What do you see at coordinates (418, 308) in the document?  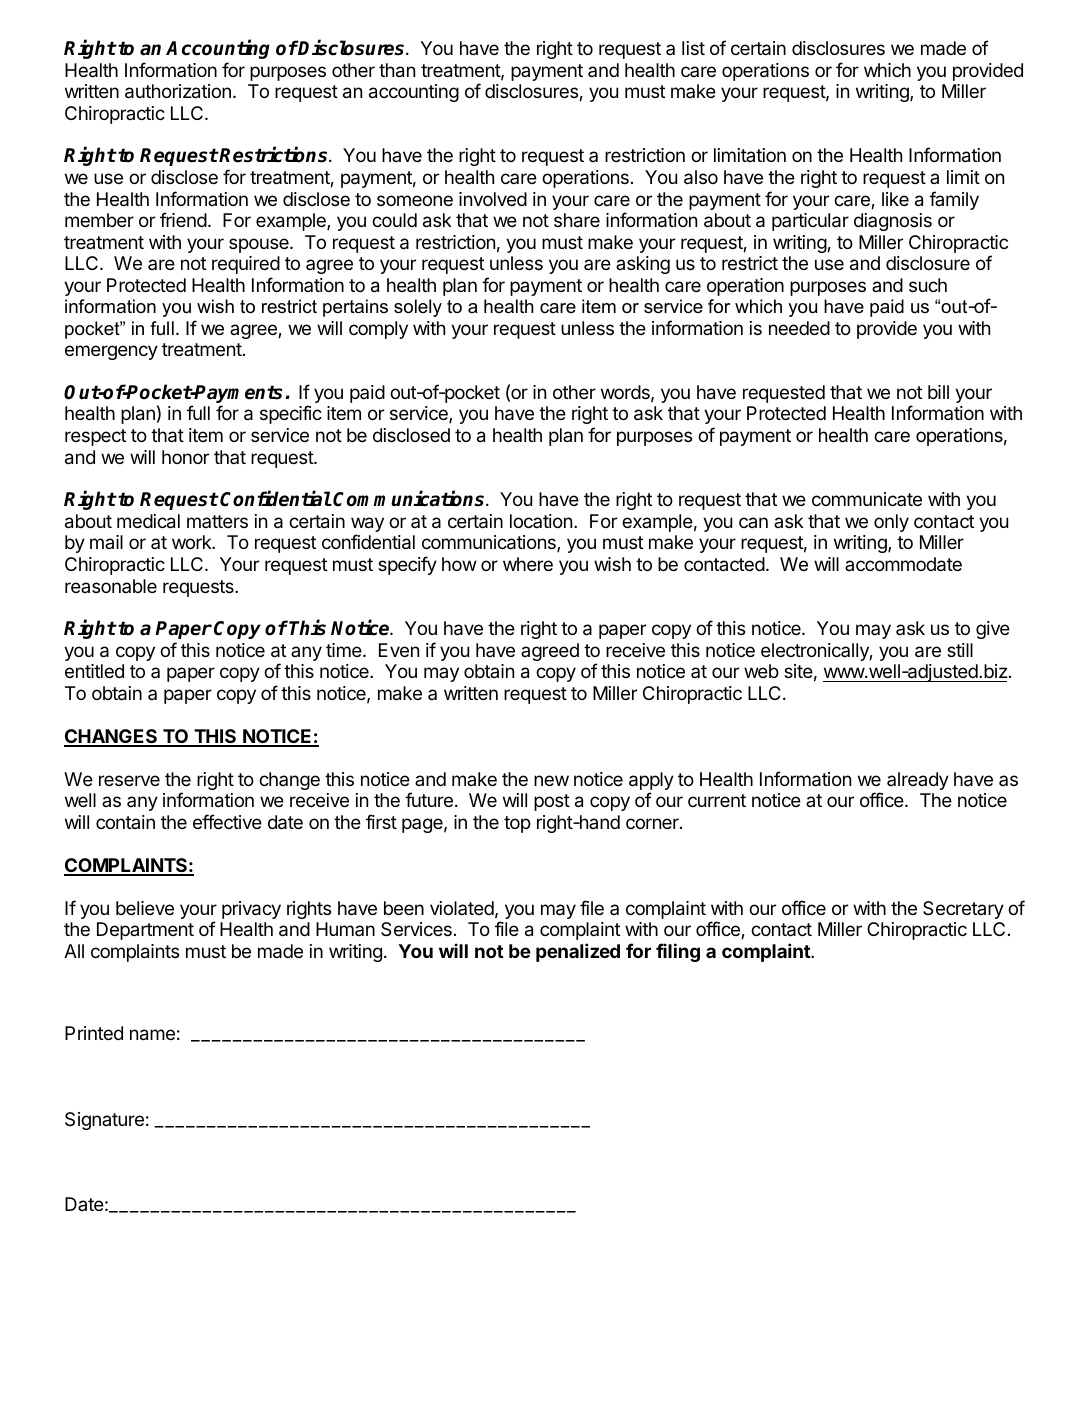 I see `solely` at bounding box center [418, 308].
